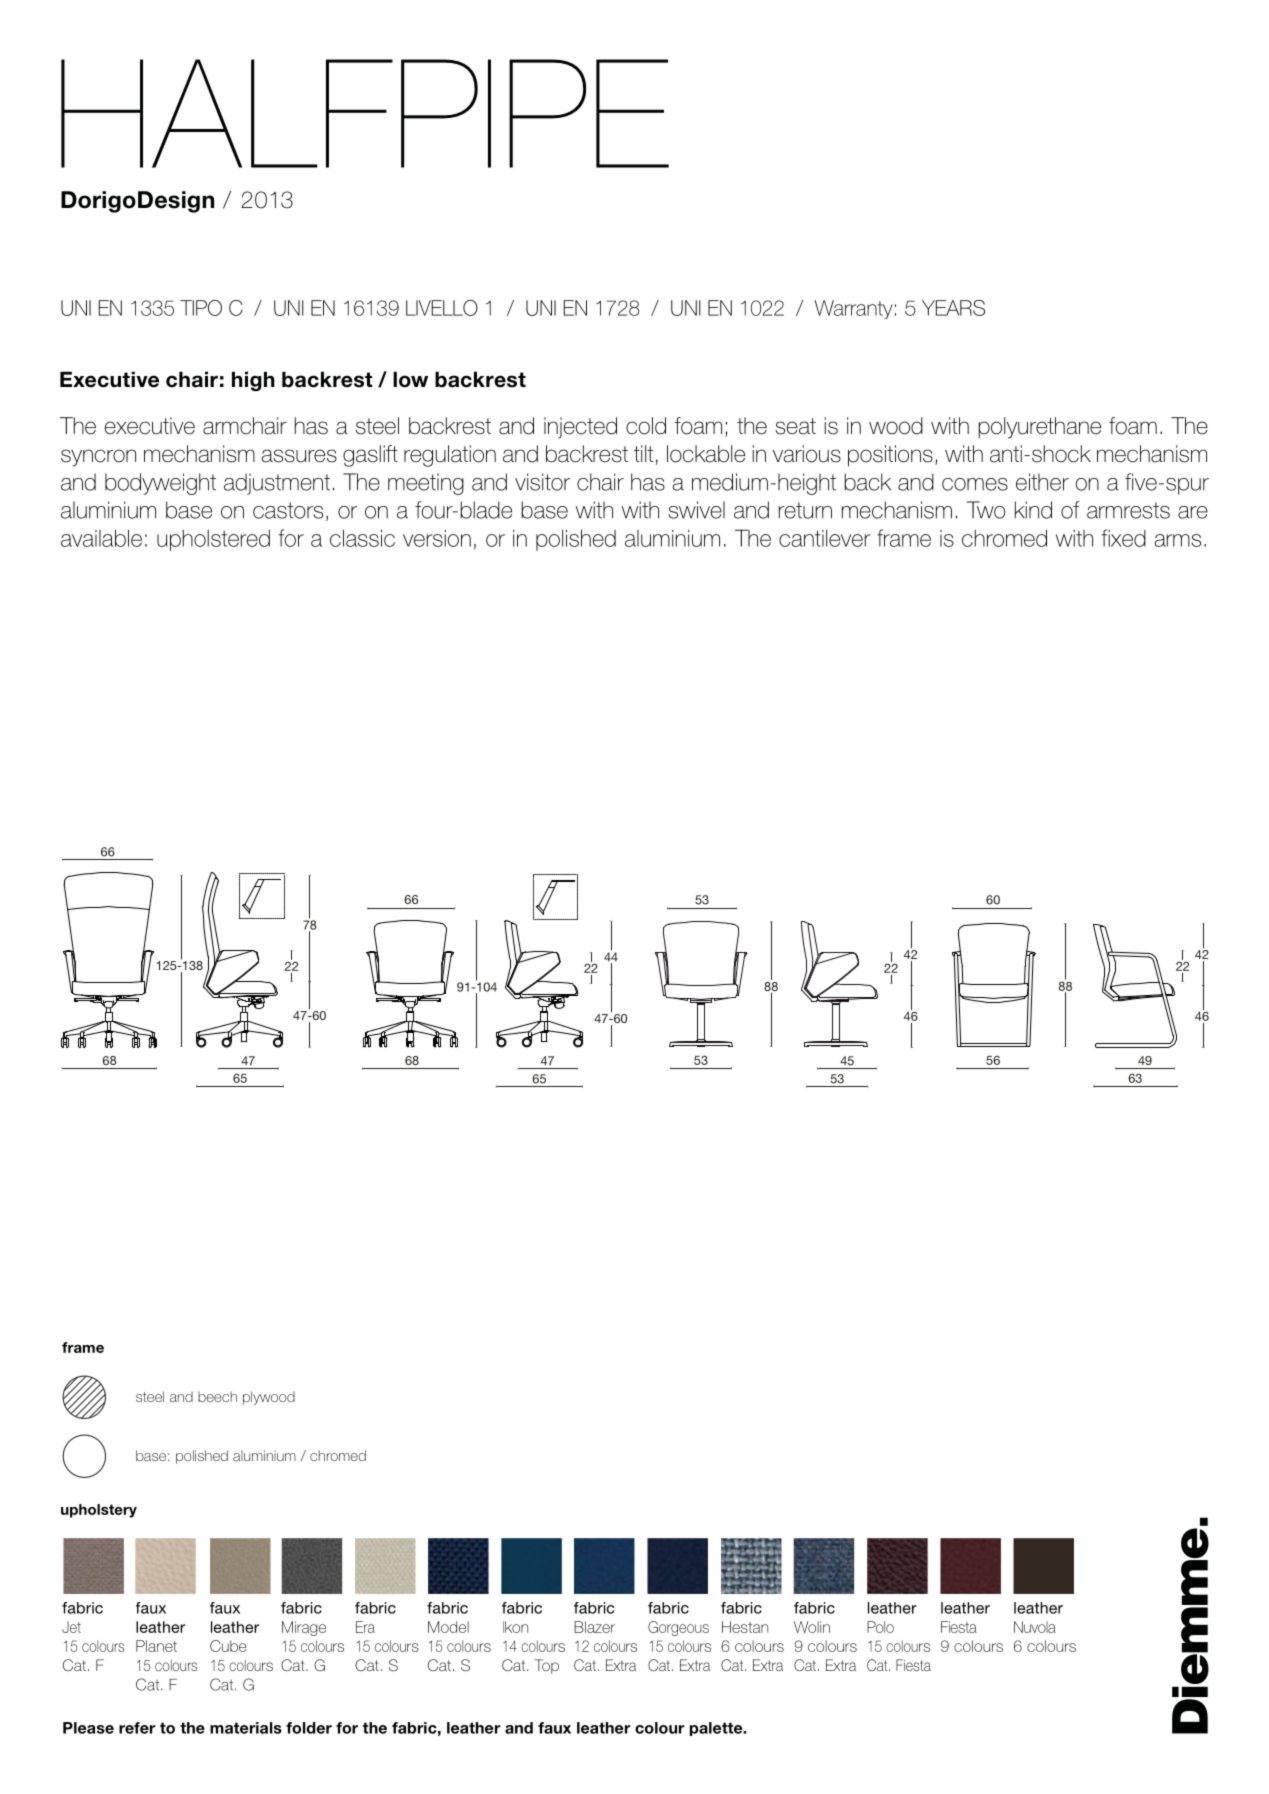  I want to click on Cube, so click(228, 1646).
